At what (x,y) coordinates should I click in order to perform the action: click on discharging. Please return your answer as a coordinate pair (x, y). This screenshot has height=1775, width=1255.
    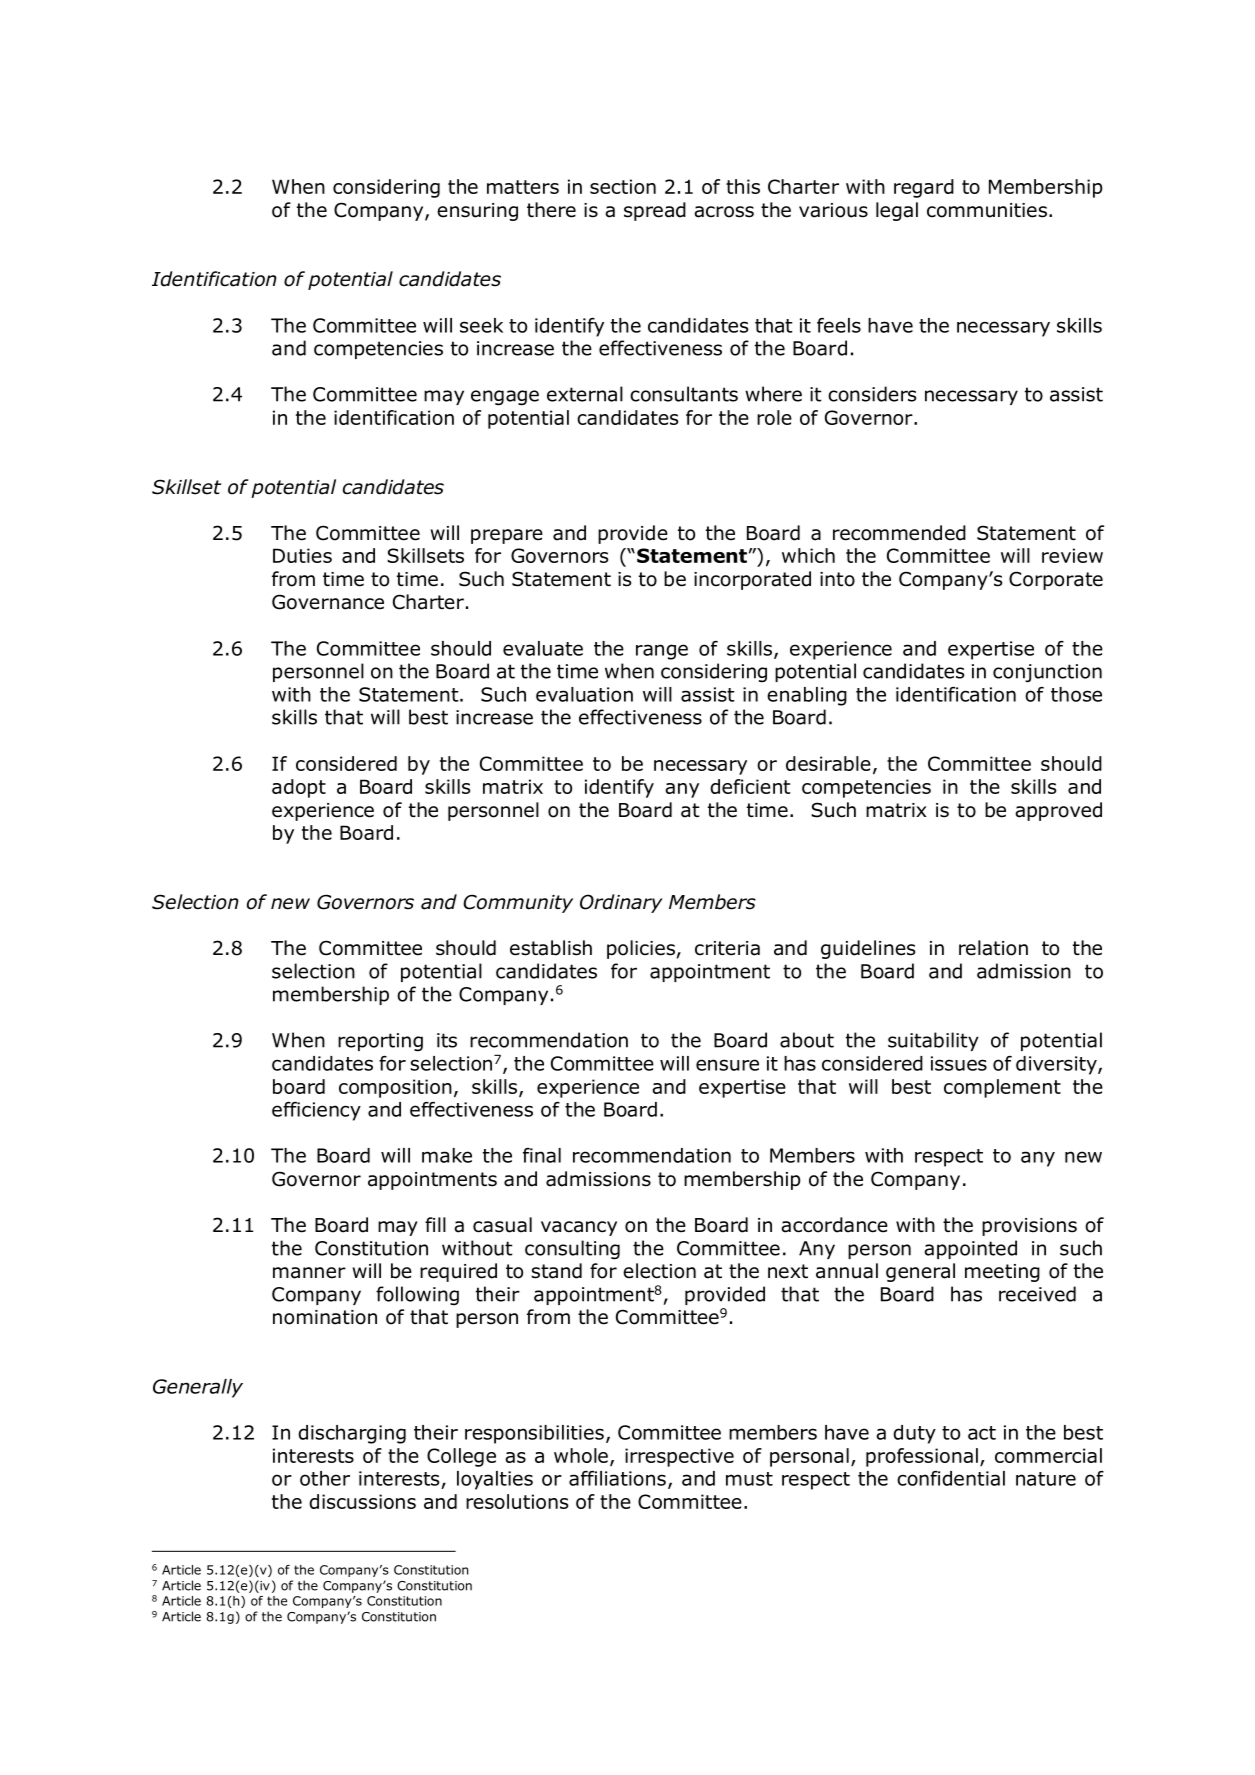
    Looking at the image, I should click on (352, 1434).
